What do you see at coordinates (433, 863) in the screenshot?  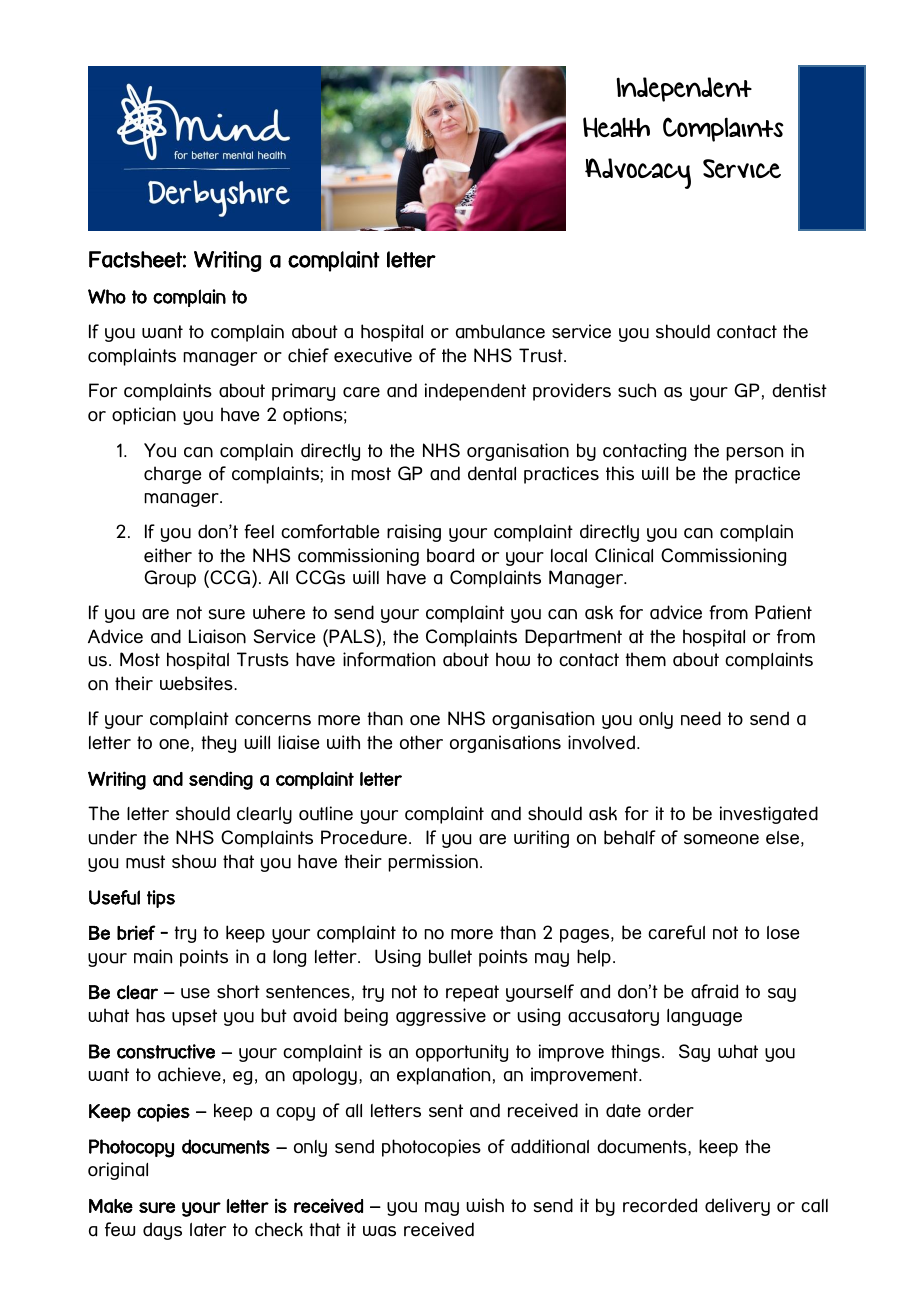 I see `permission` at bounding box center [433, 863].
